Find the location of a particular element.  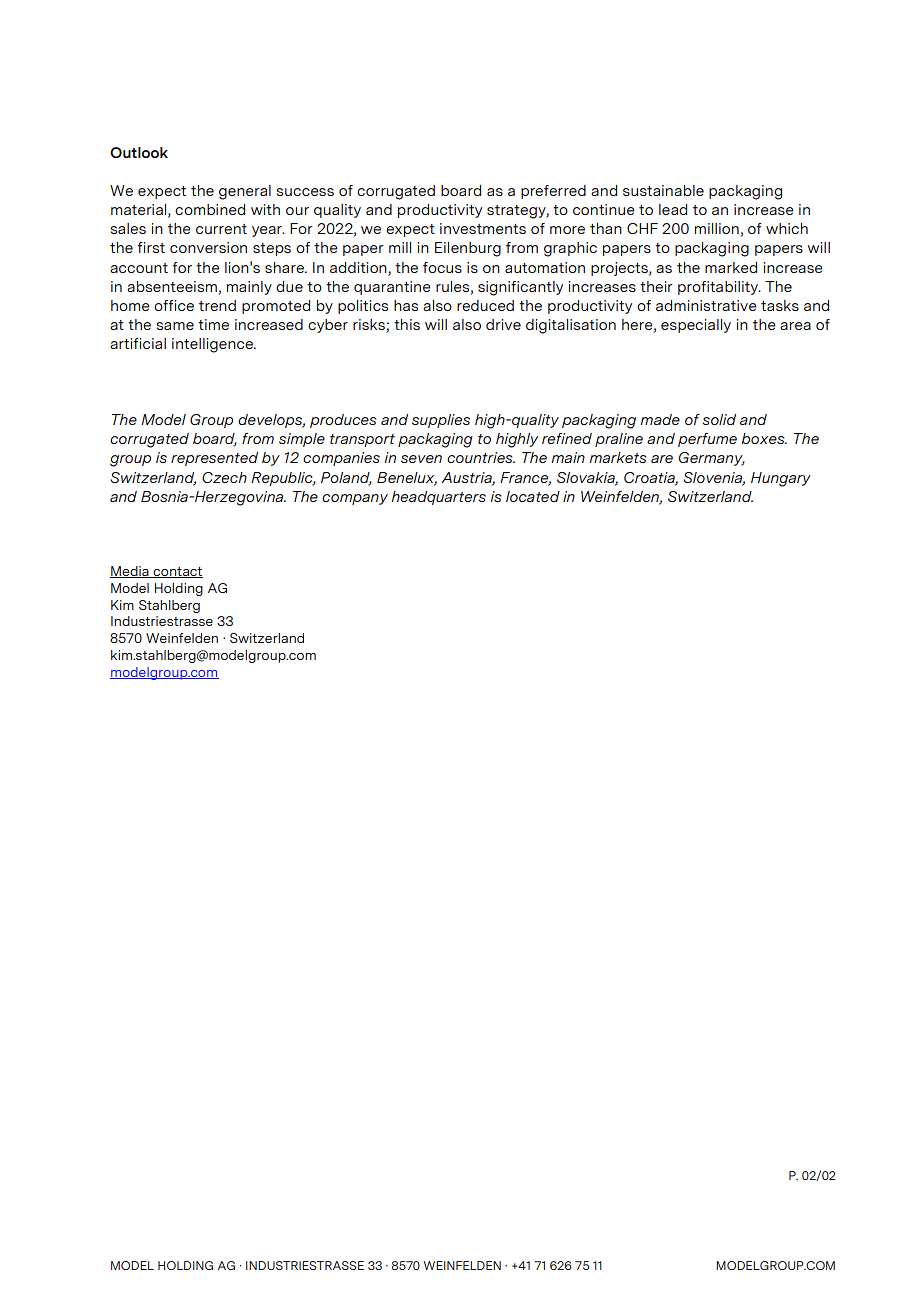

drive is located at coordinates (503, 324).
